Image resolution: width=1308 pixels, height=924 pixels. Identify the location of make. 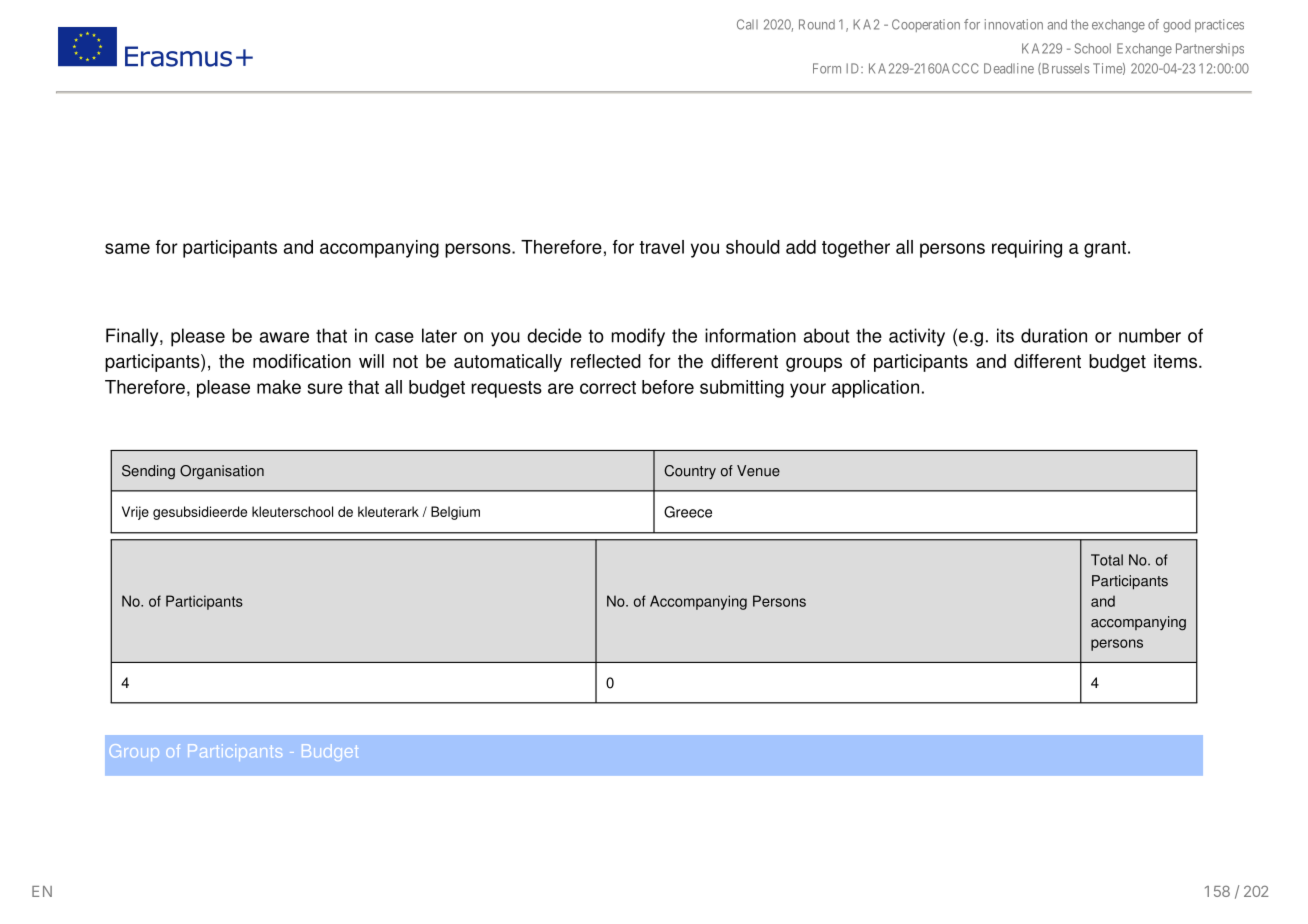
(279, 387).
